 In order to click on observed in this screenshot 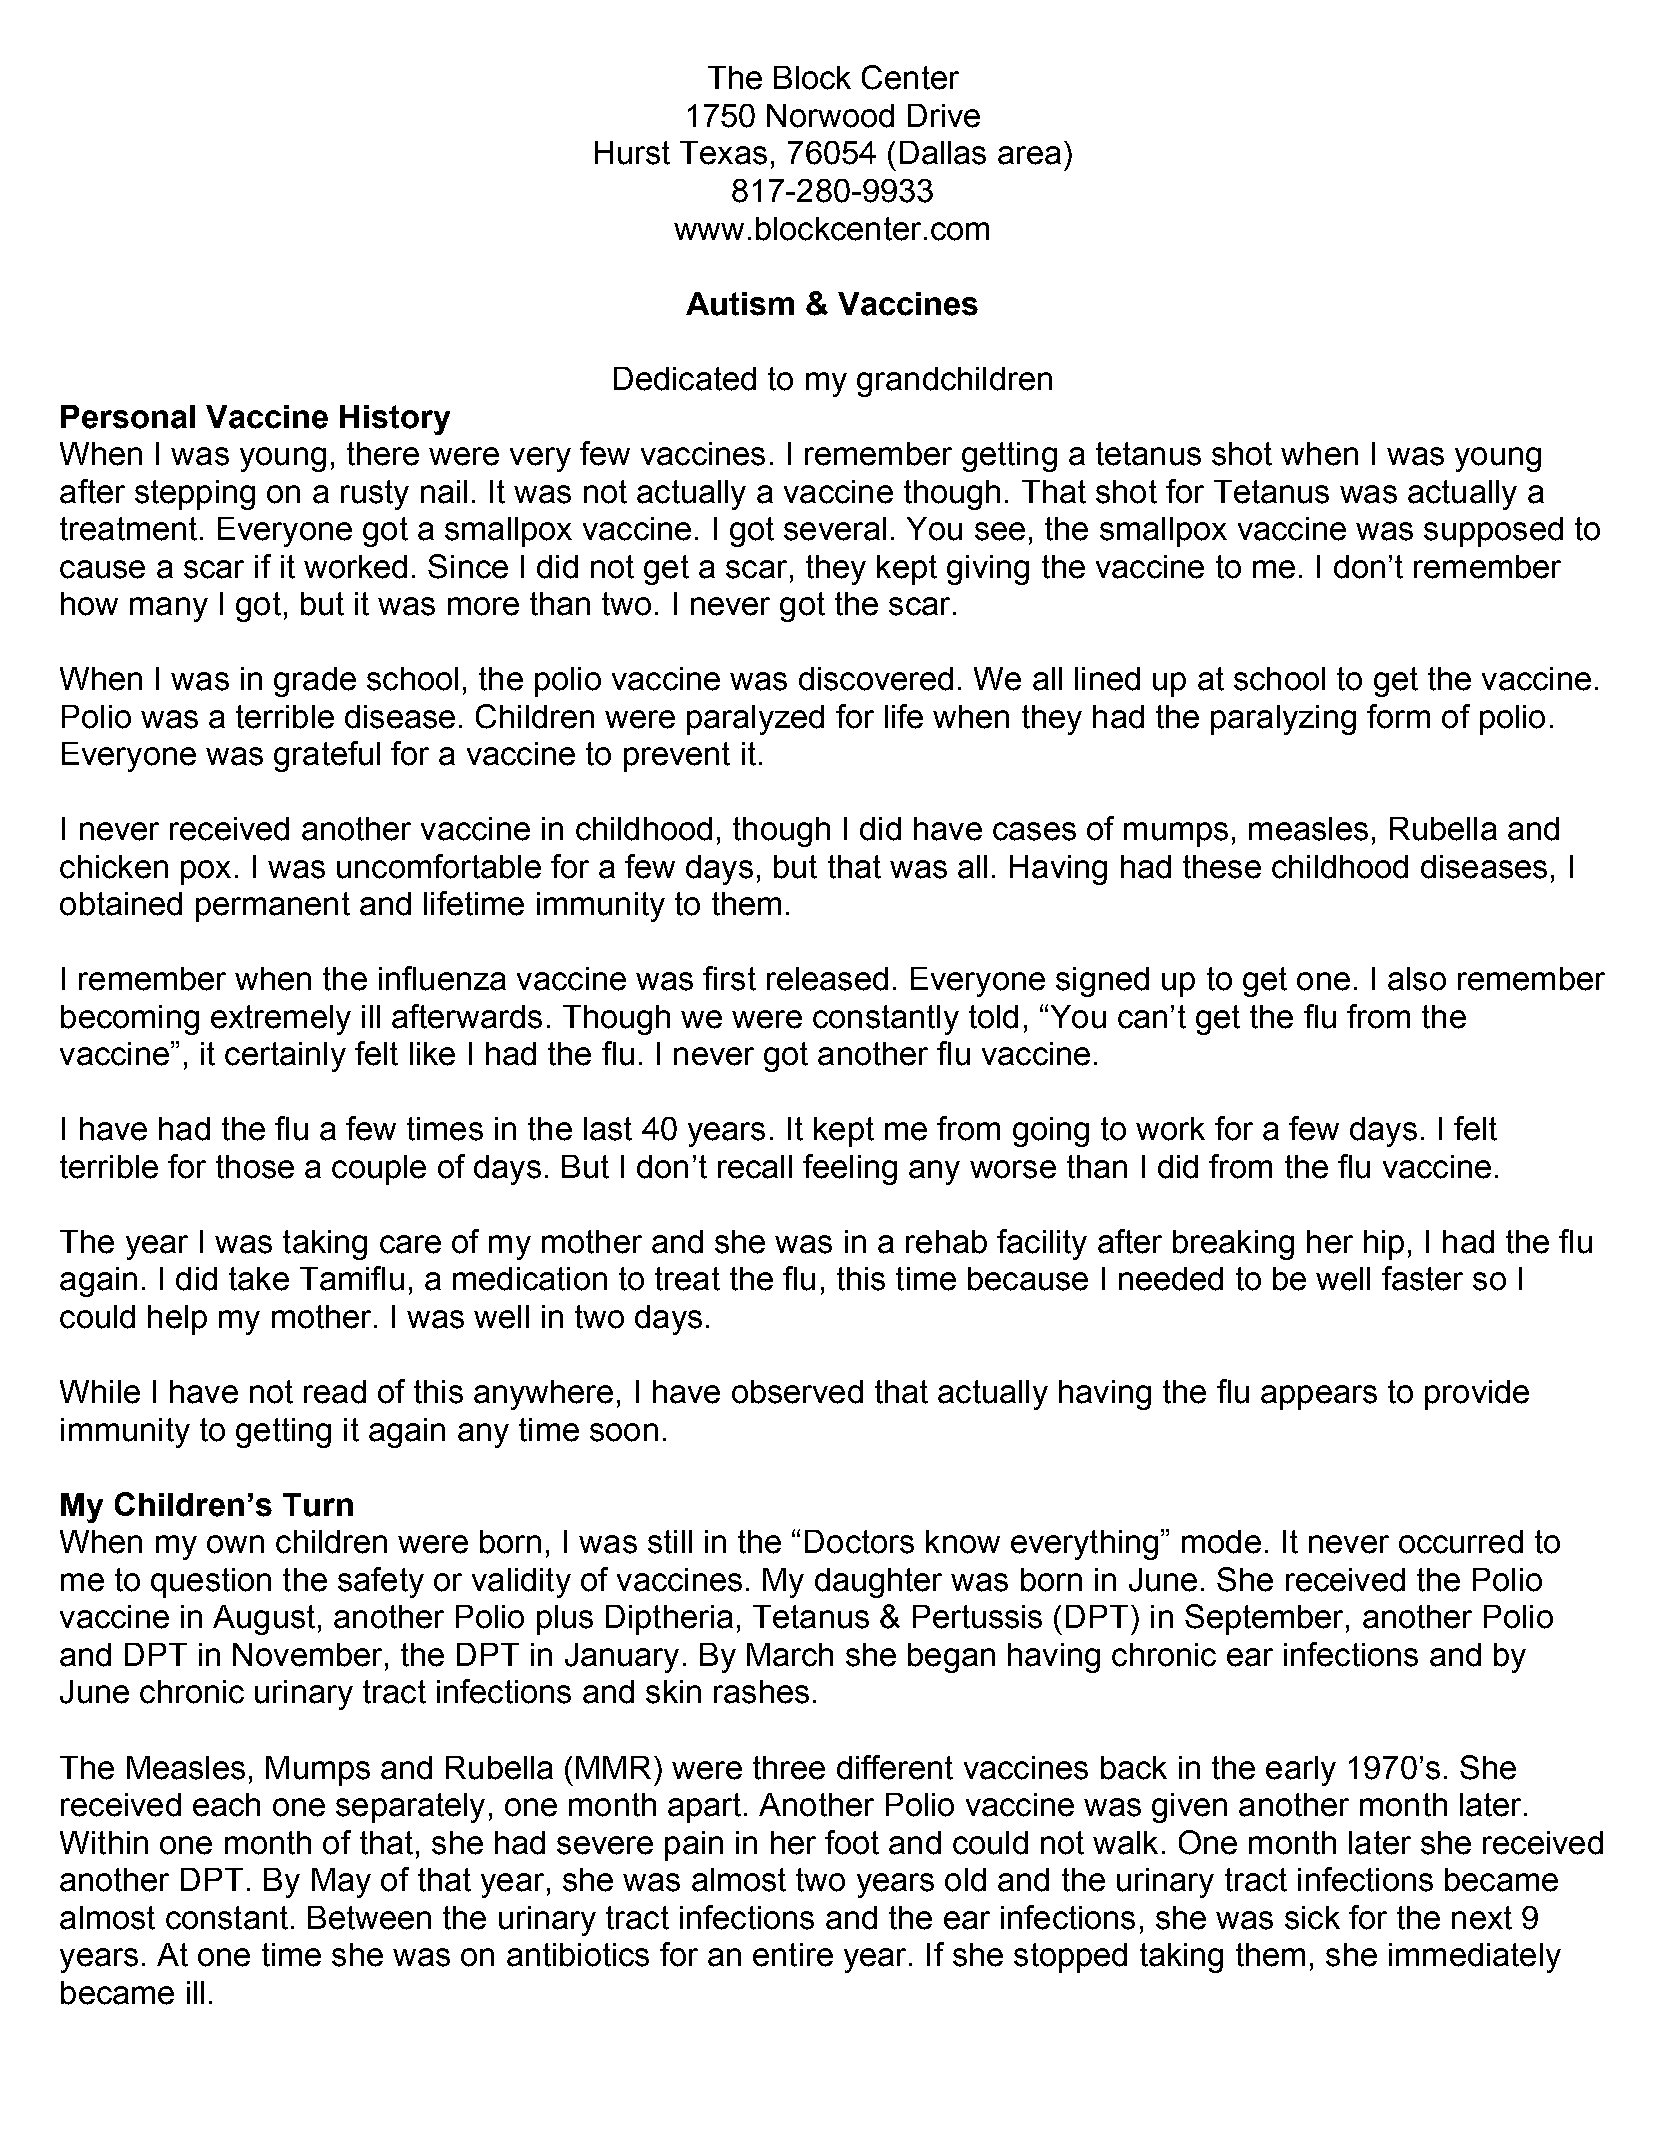, I will do `click(797, 1392)`.
